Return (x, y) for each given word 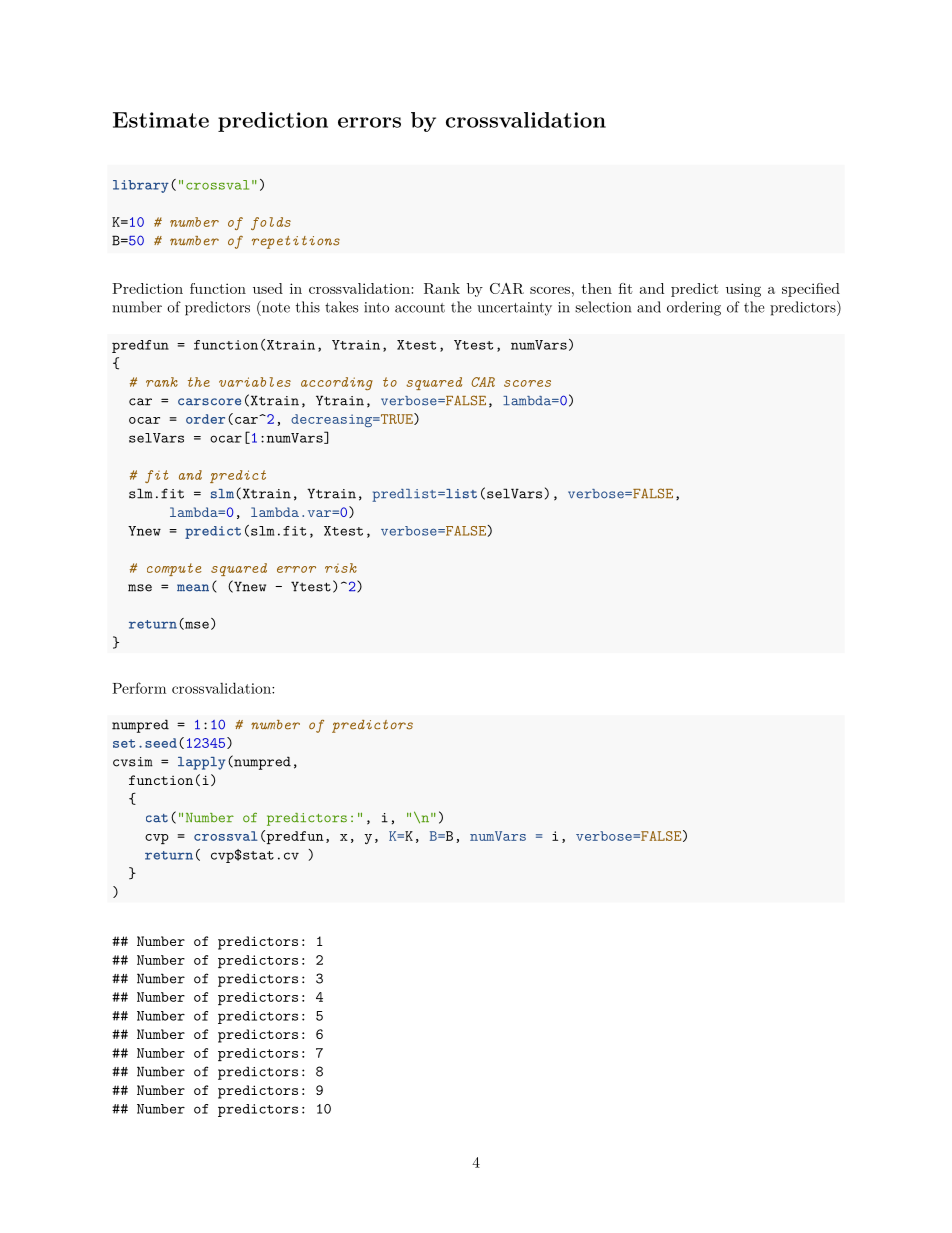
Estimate (161, 120)
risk (341, 568)
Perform (139, 688)
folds (271, 223)
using (743, 290)
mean (193, 588)
